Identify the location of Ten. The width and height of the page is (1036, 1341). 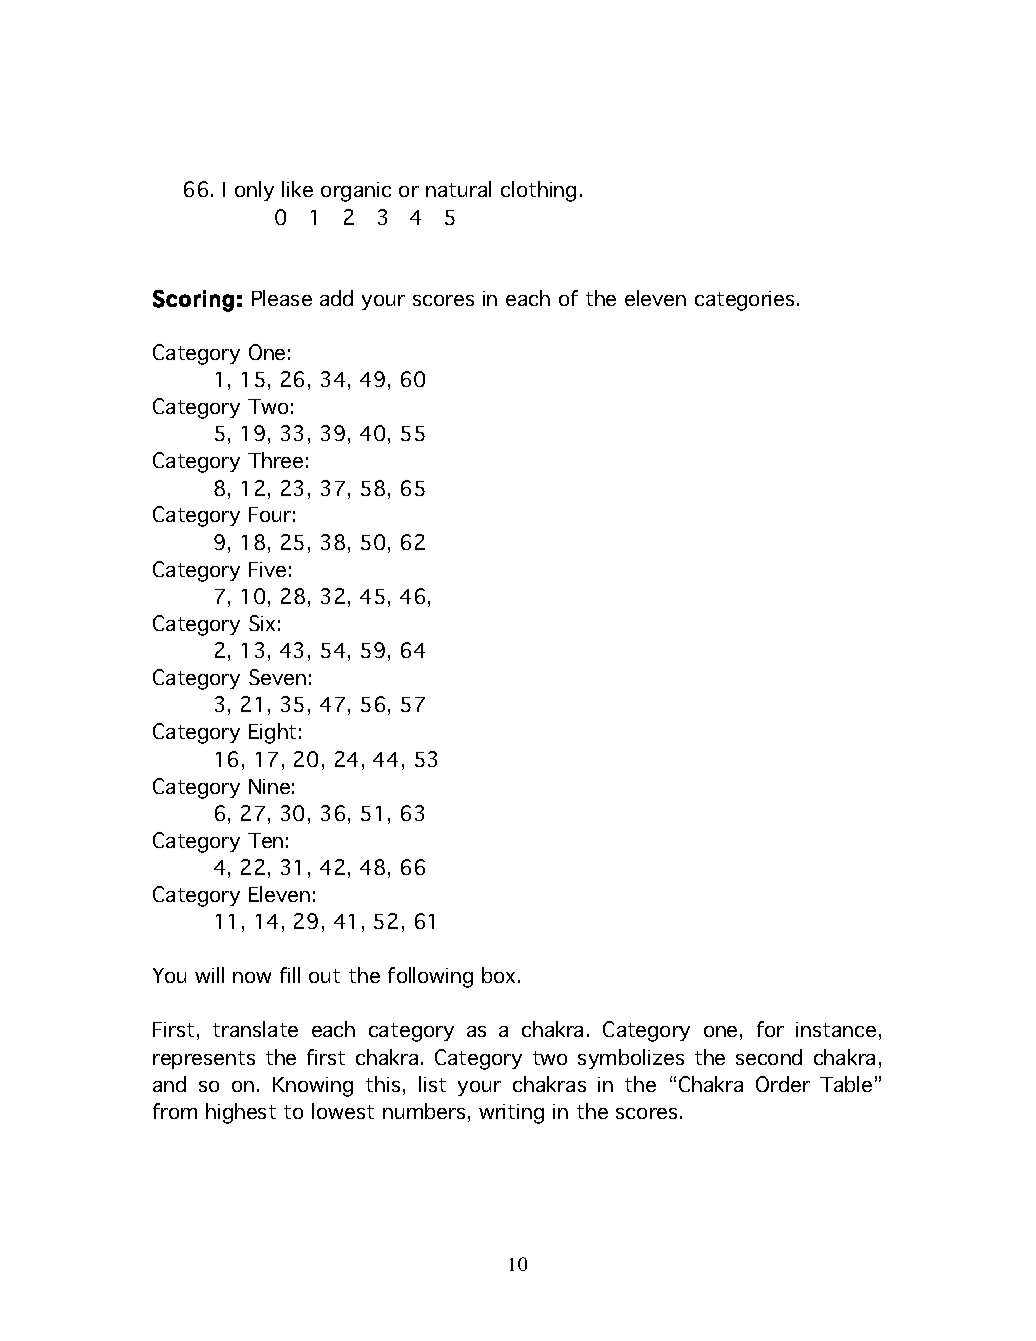
(265, 840).
